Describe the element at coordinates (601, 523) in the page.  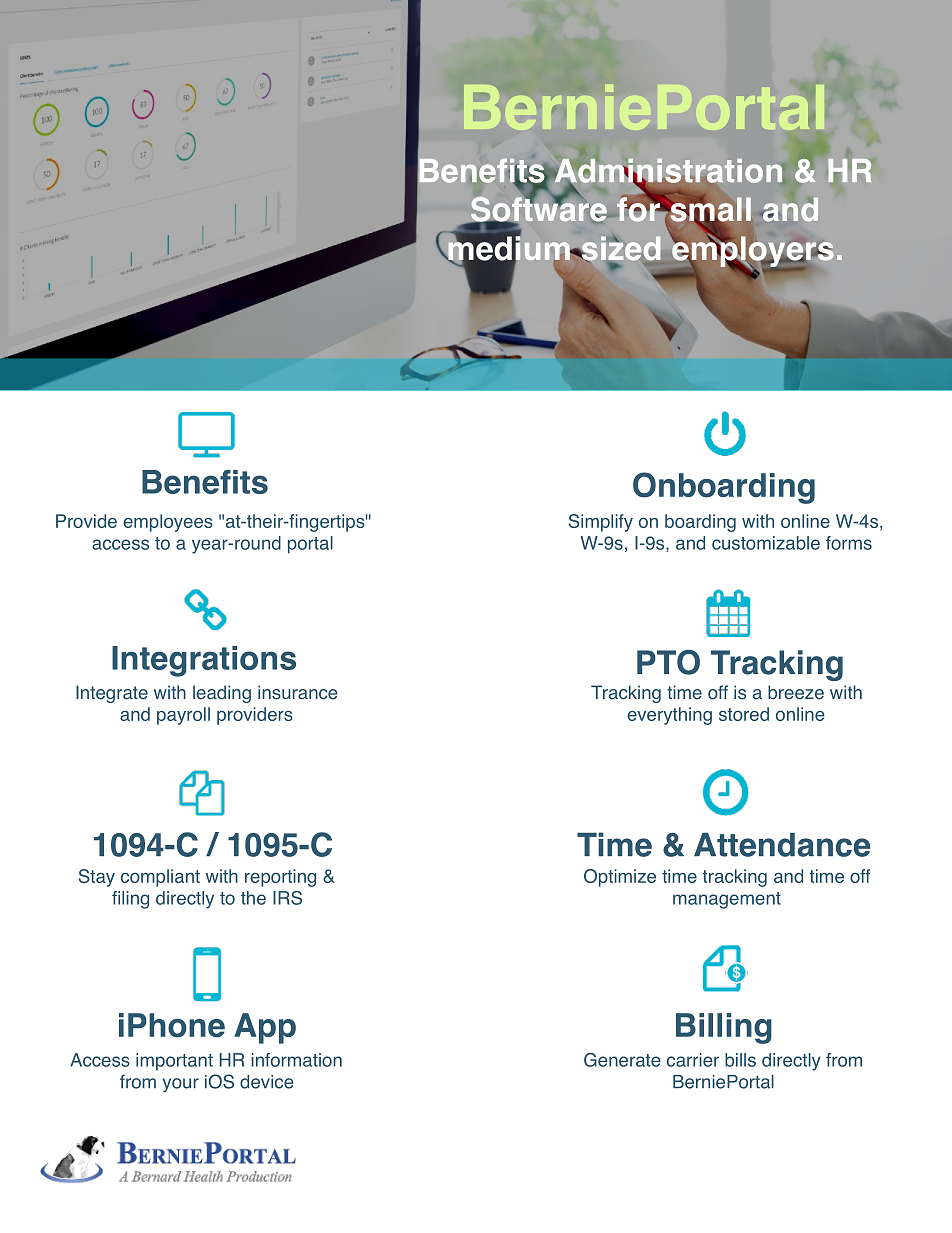
I see `Simplify` at that location.
